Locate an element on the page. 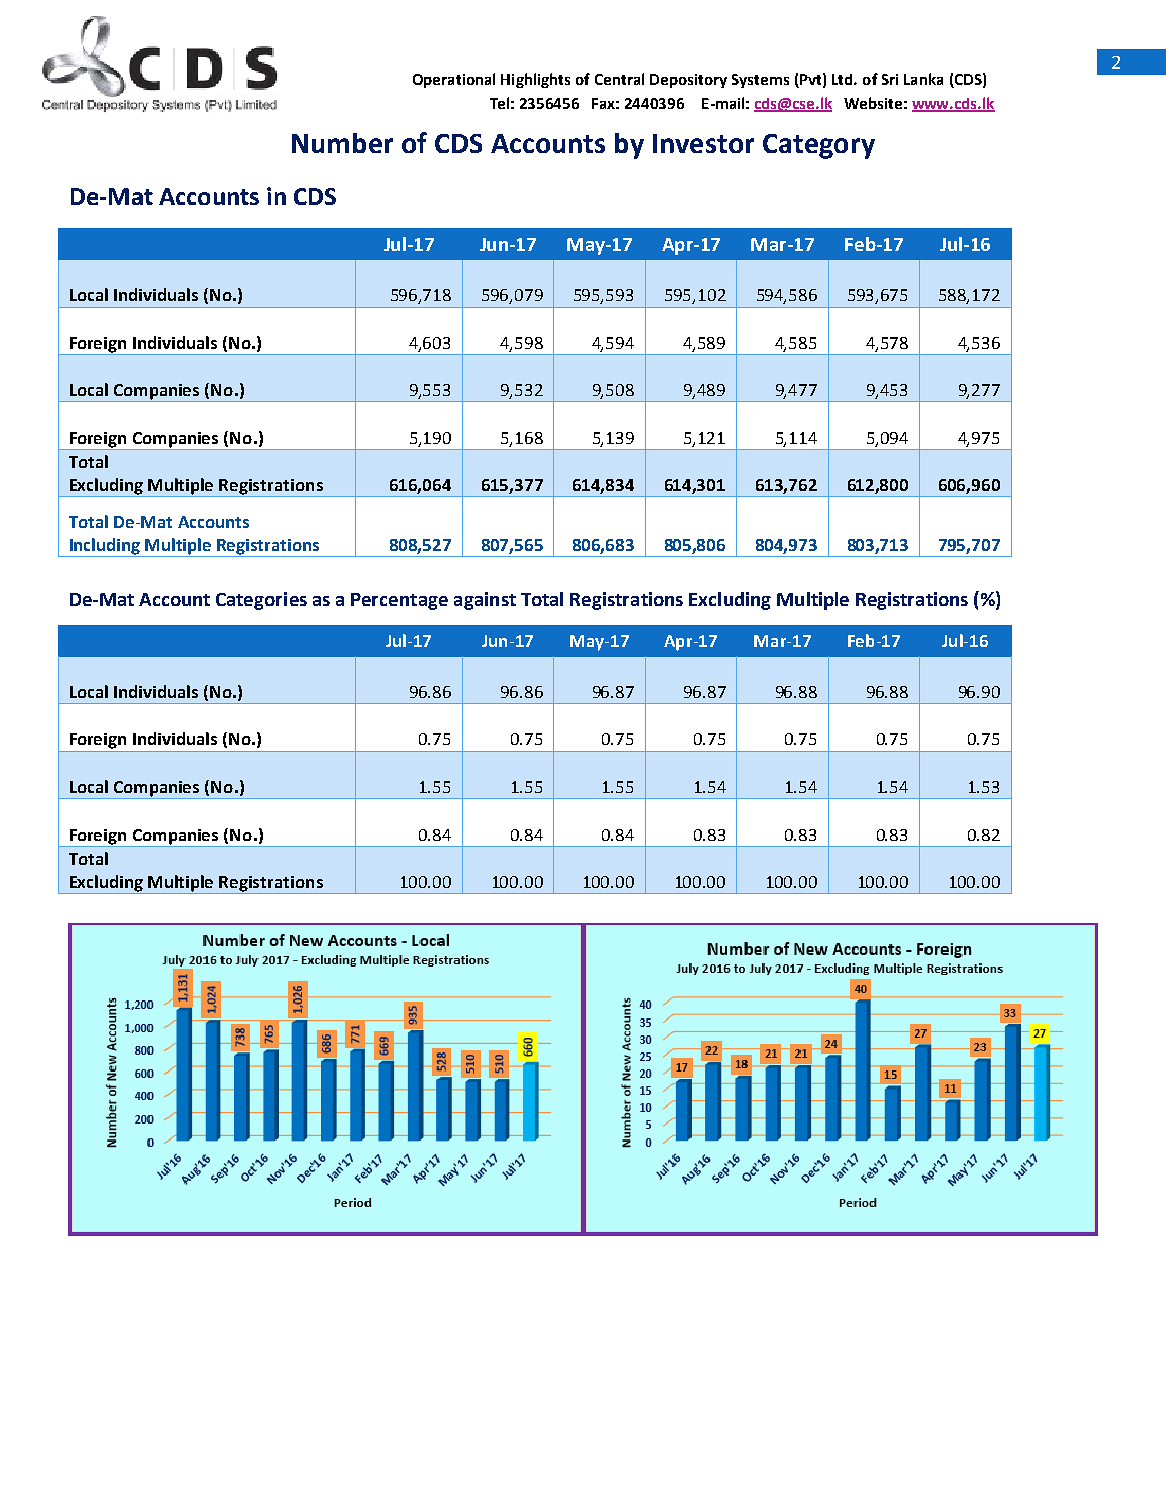 The height and width of the image is (1509, 1166). Systems is located at coordinates (760, 81).
